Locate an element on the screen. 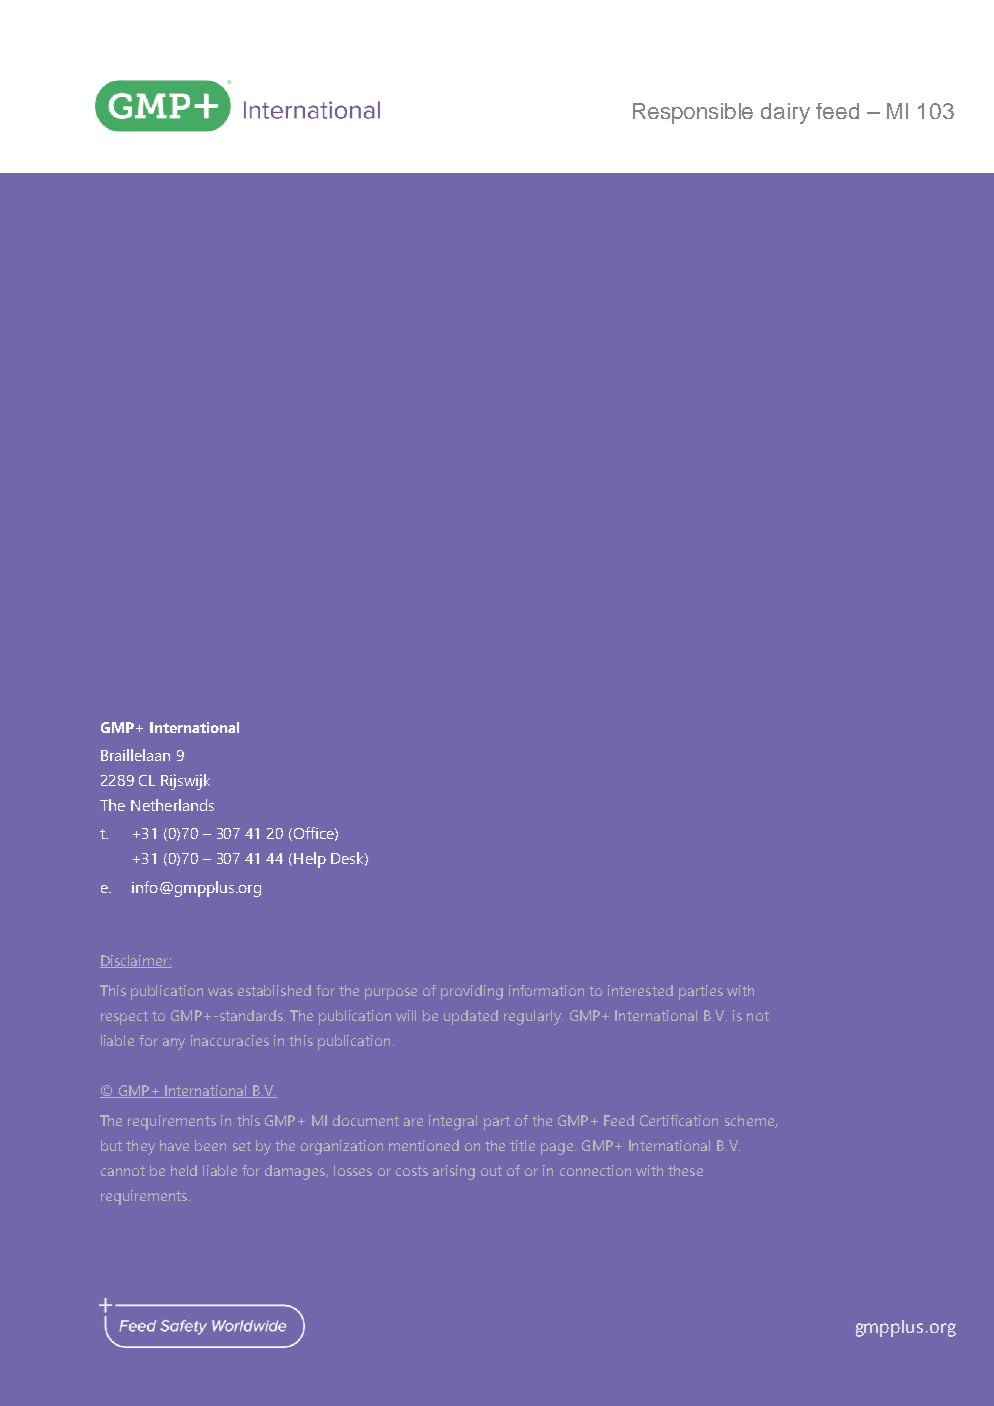  updated is located at coordinates (471, 1017).
